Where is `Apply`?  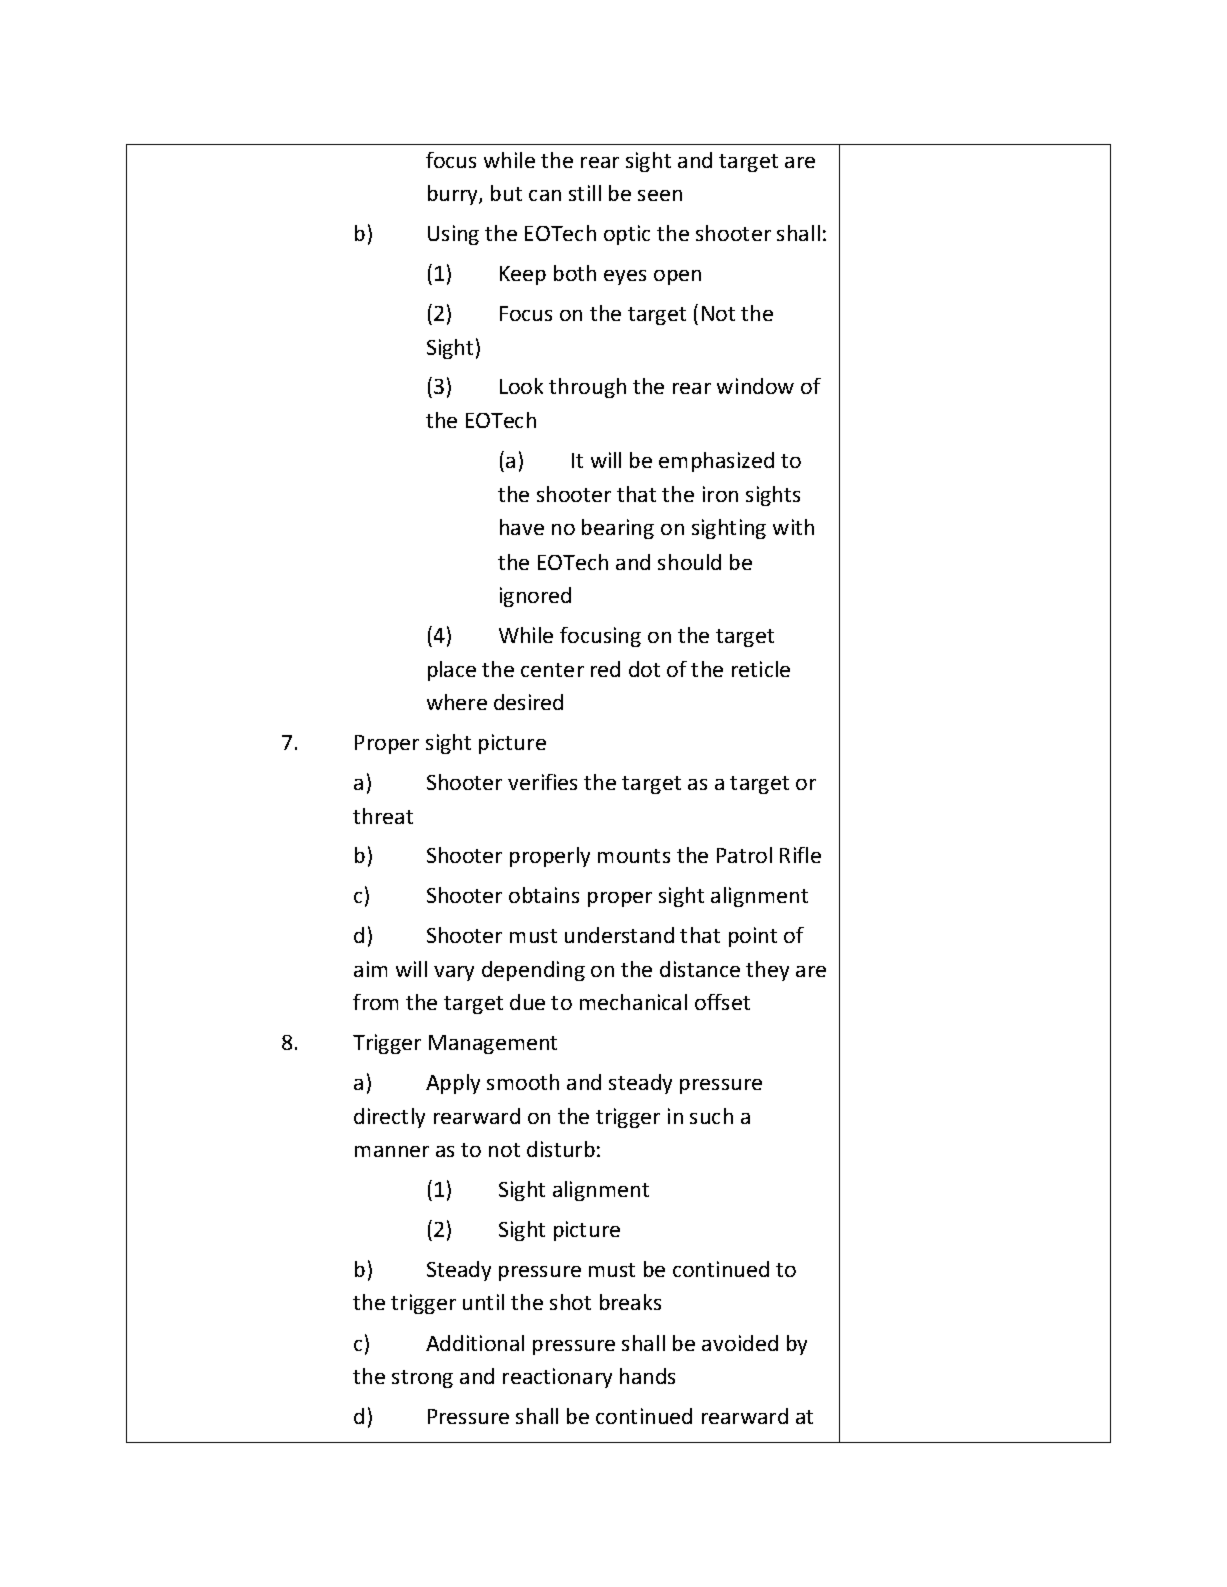
Apply is located at coordinates (453, 1084).
